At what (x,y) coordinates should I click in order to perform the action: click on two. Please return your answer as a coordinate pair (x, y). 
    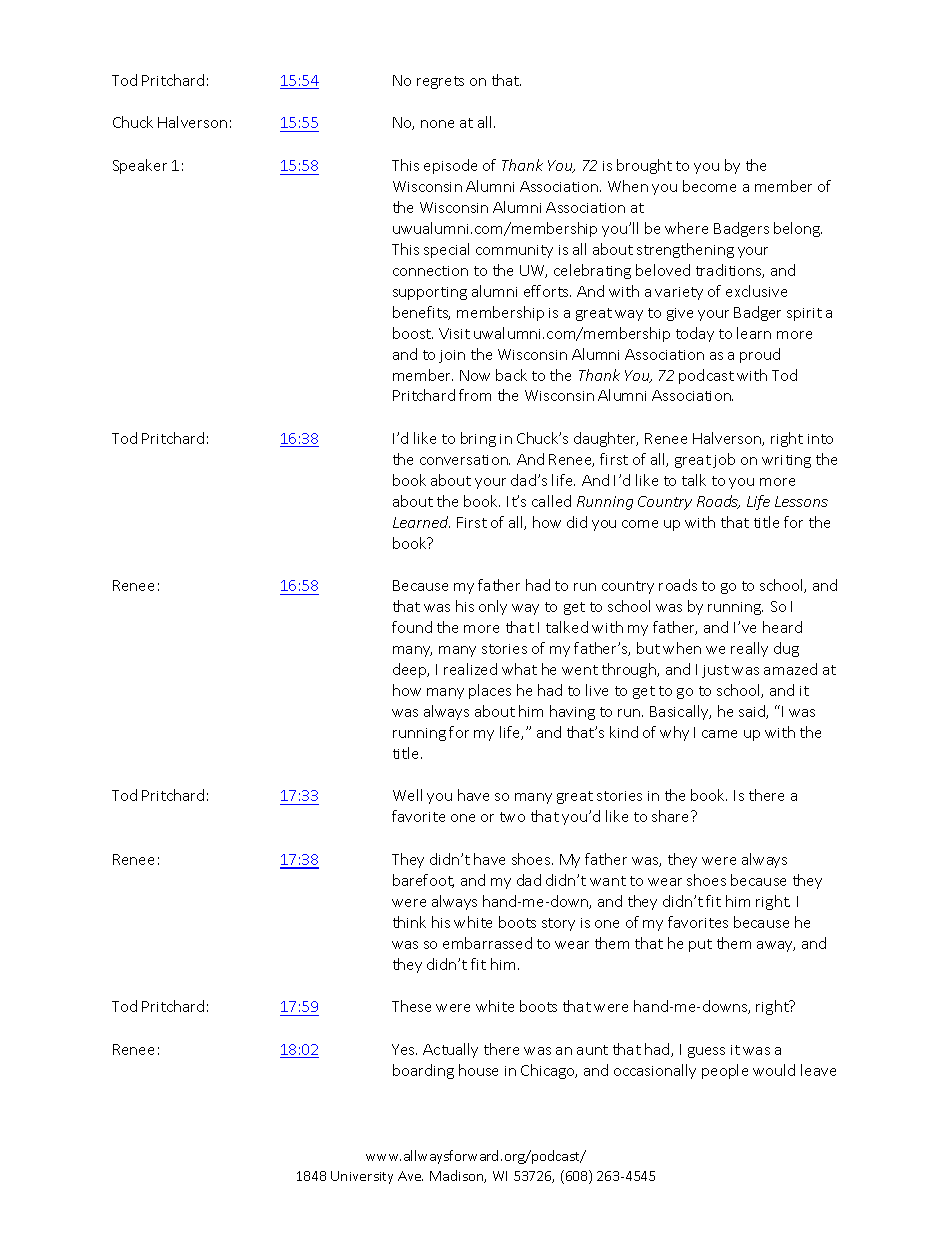
    Looking at the image, I should click on (512, 817).
